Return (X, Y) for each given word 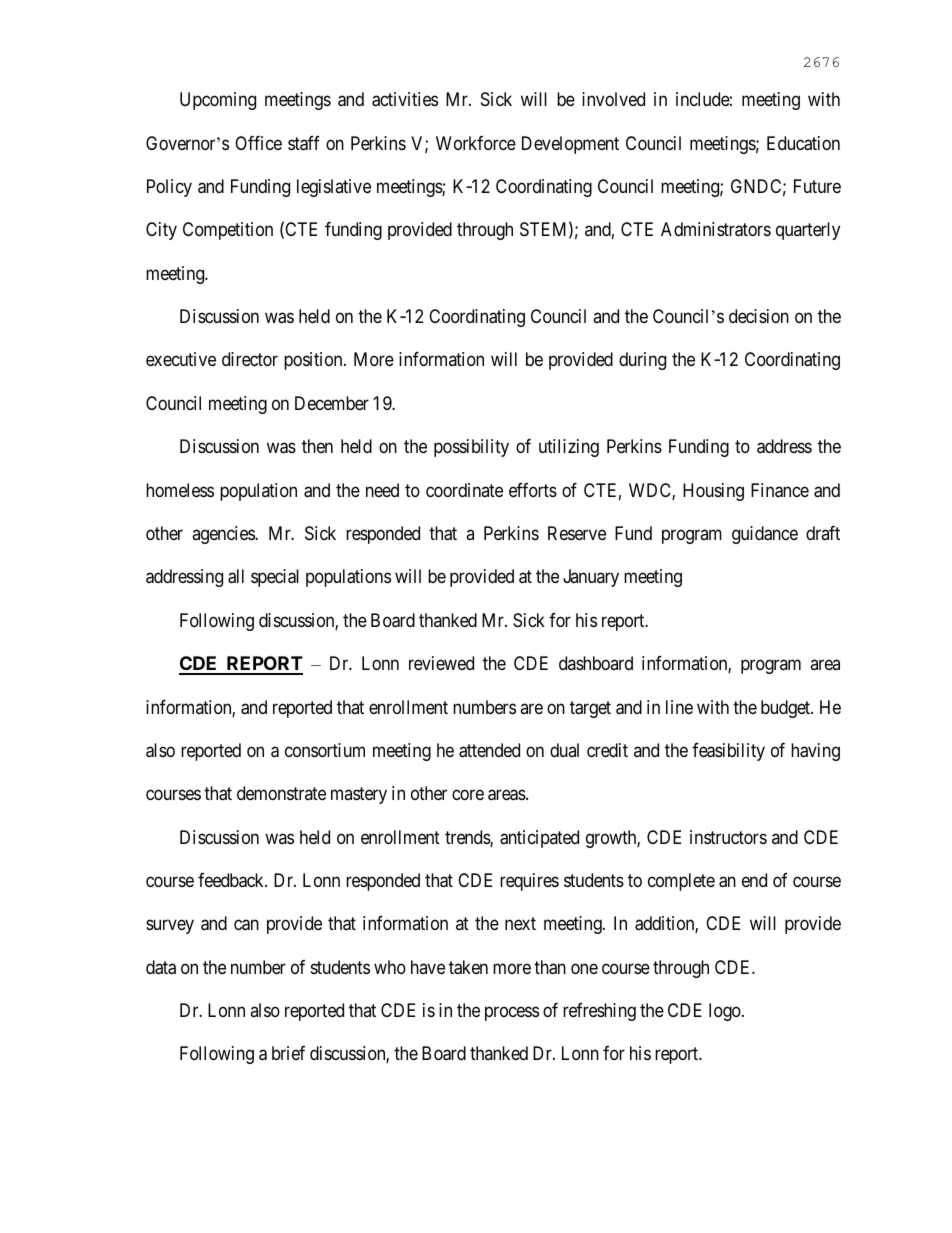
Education (803, 143)
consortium (325, 750)
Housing (713, 492)
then (317, 446)
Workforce (476, 143)
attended (489, 750)
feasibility (728, 752)
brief (288, 1053)
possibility (471, 448)
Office (258, 143)
